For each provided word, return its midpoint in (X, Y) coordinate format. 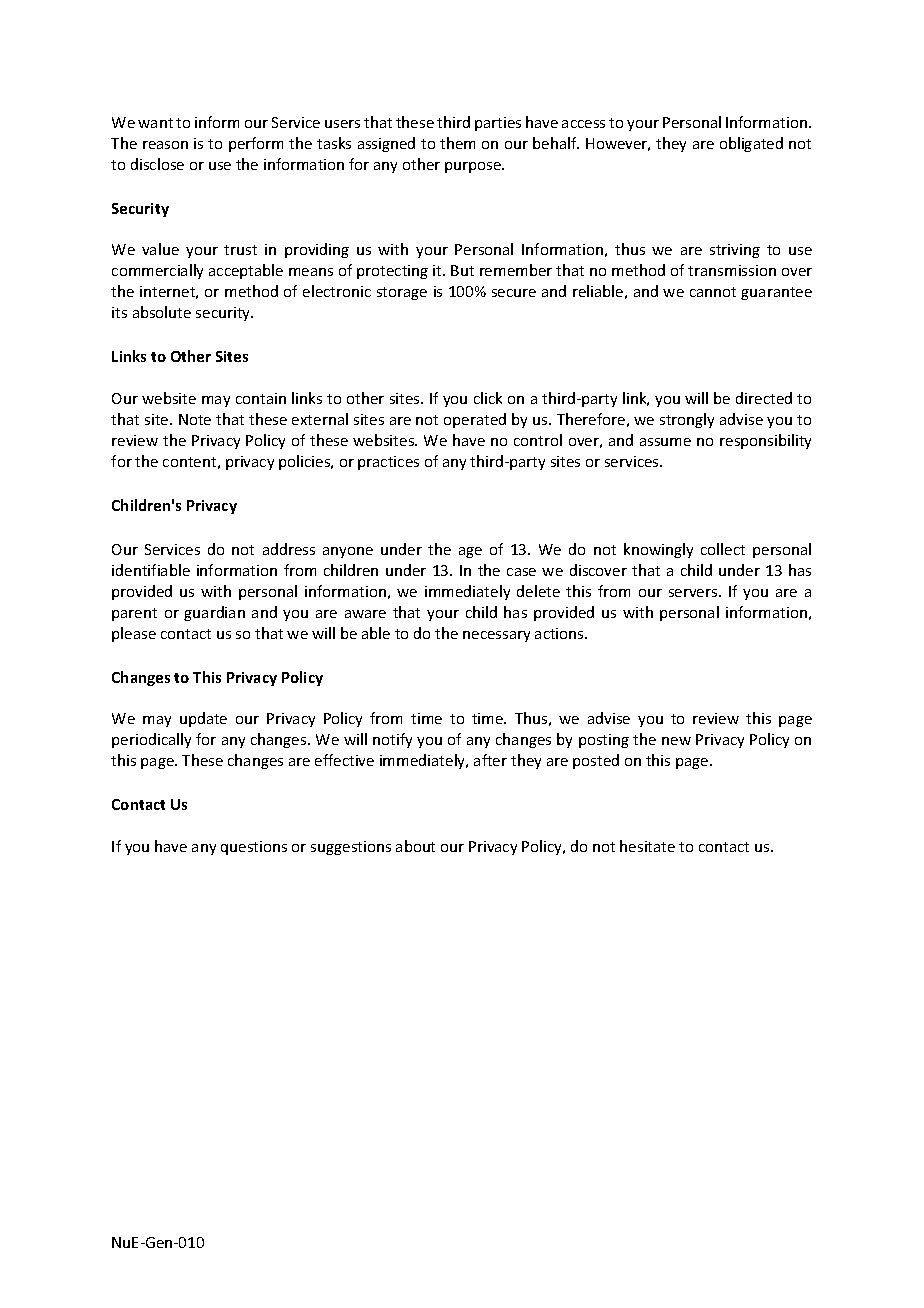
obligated (751, 144)
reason (165, 145)
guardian (214, 613)
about (415, 846)
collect (723, 549)
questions (254, 848)
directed (764, 398)
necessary (496, 636)
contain (261, 398)
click (488, 398)
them (457, 143)
